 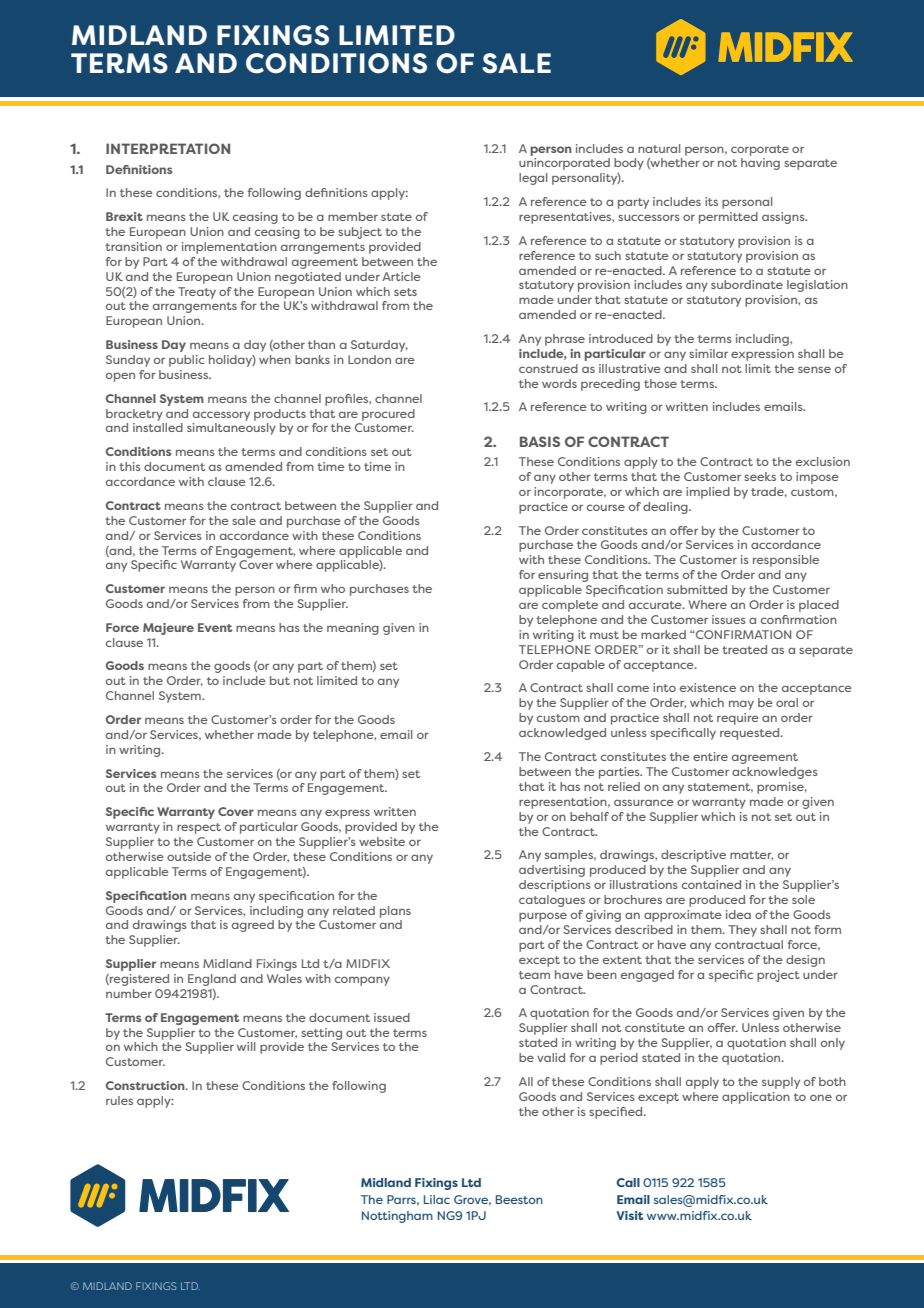 What do you see at coordinates (533, 179) in the screenshot?
I see `legal` at bounding box center [533, 179].
